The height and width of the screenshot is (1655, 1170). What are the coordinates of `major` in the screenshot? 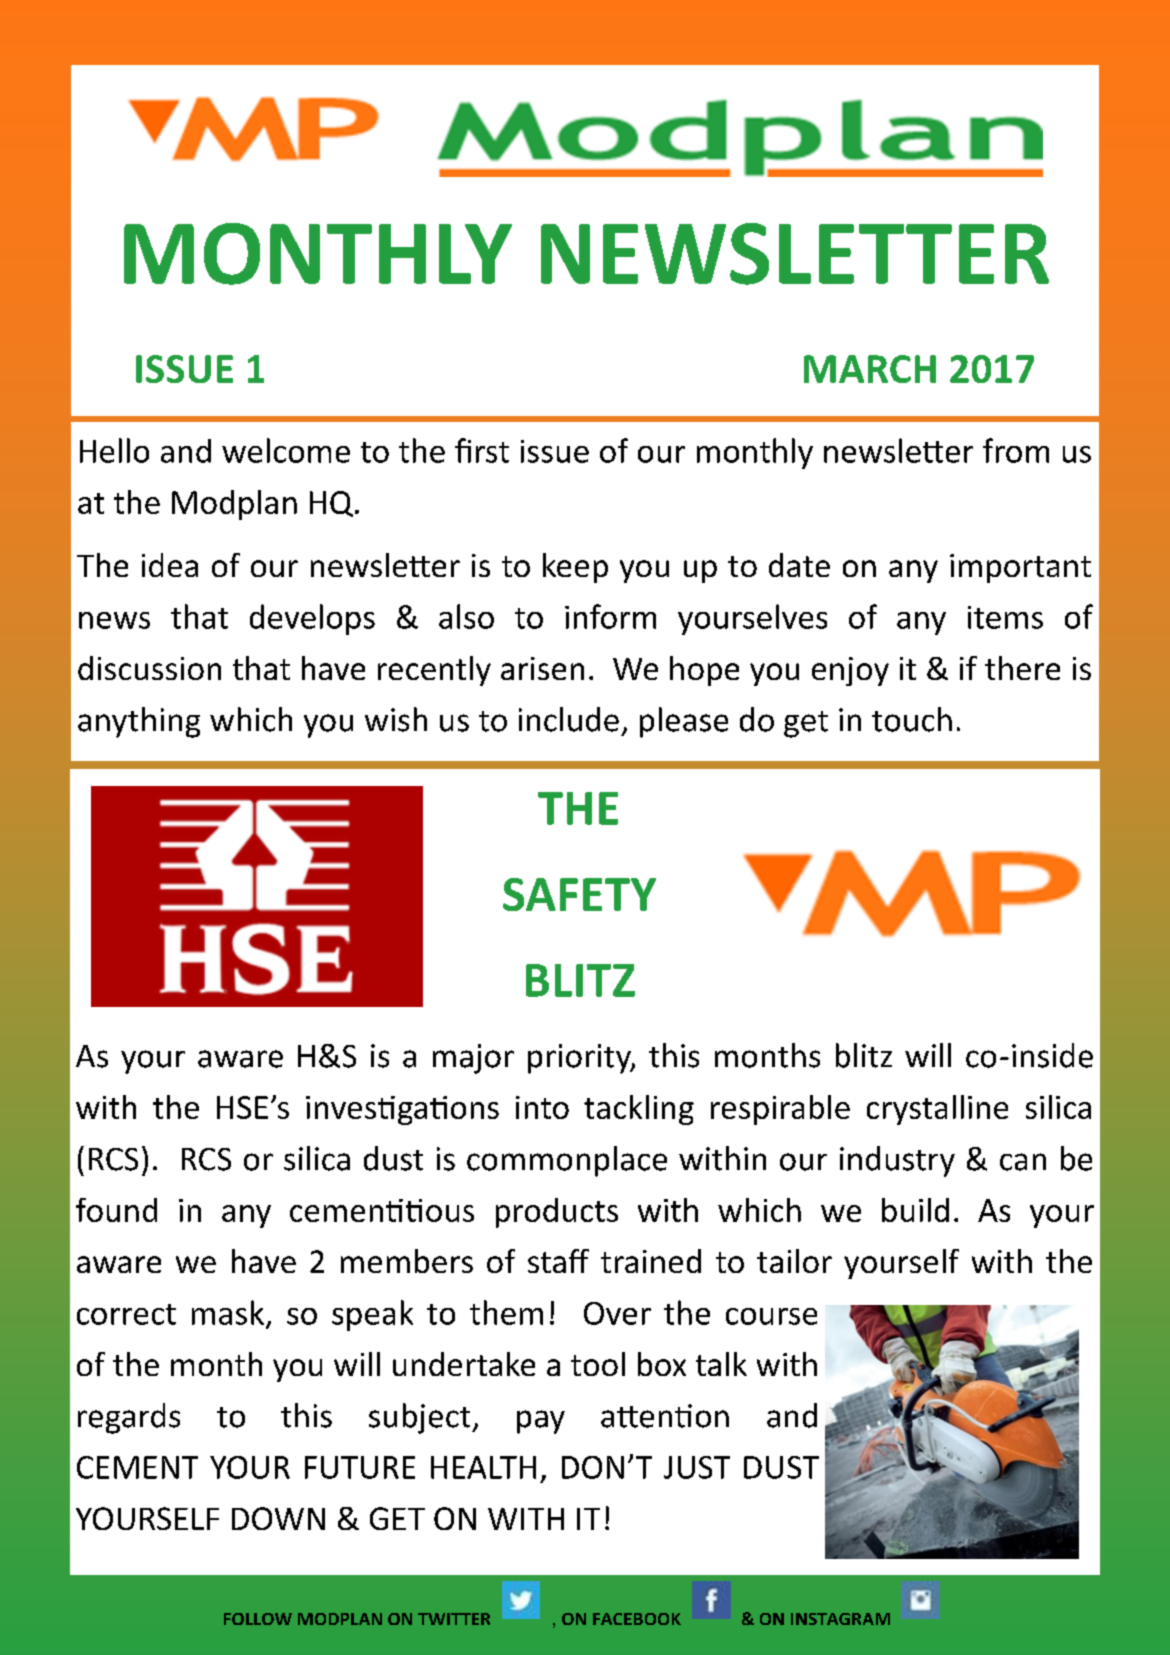 It's located at (473, 1059).
